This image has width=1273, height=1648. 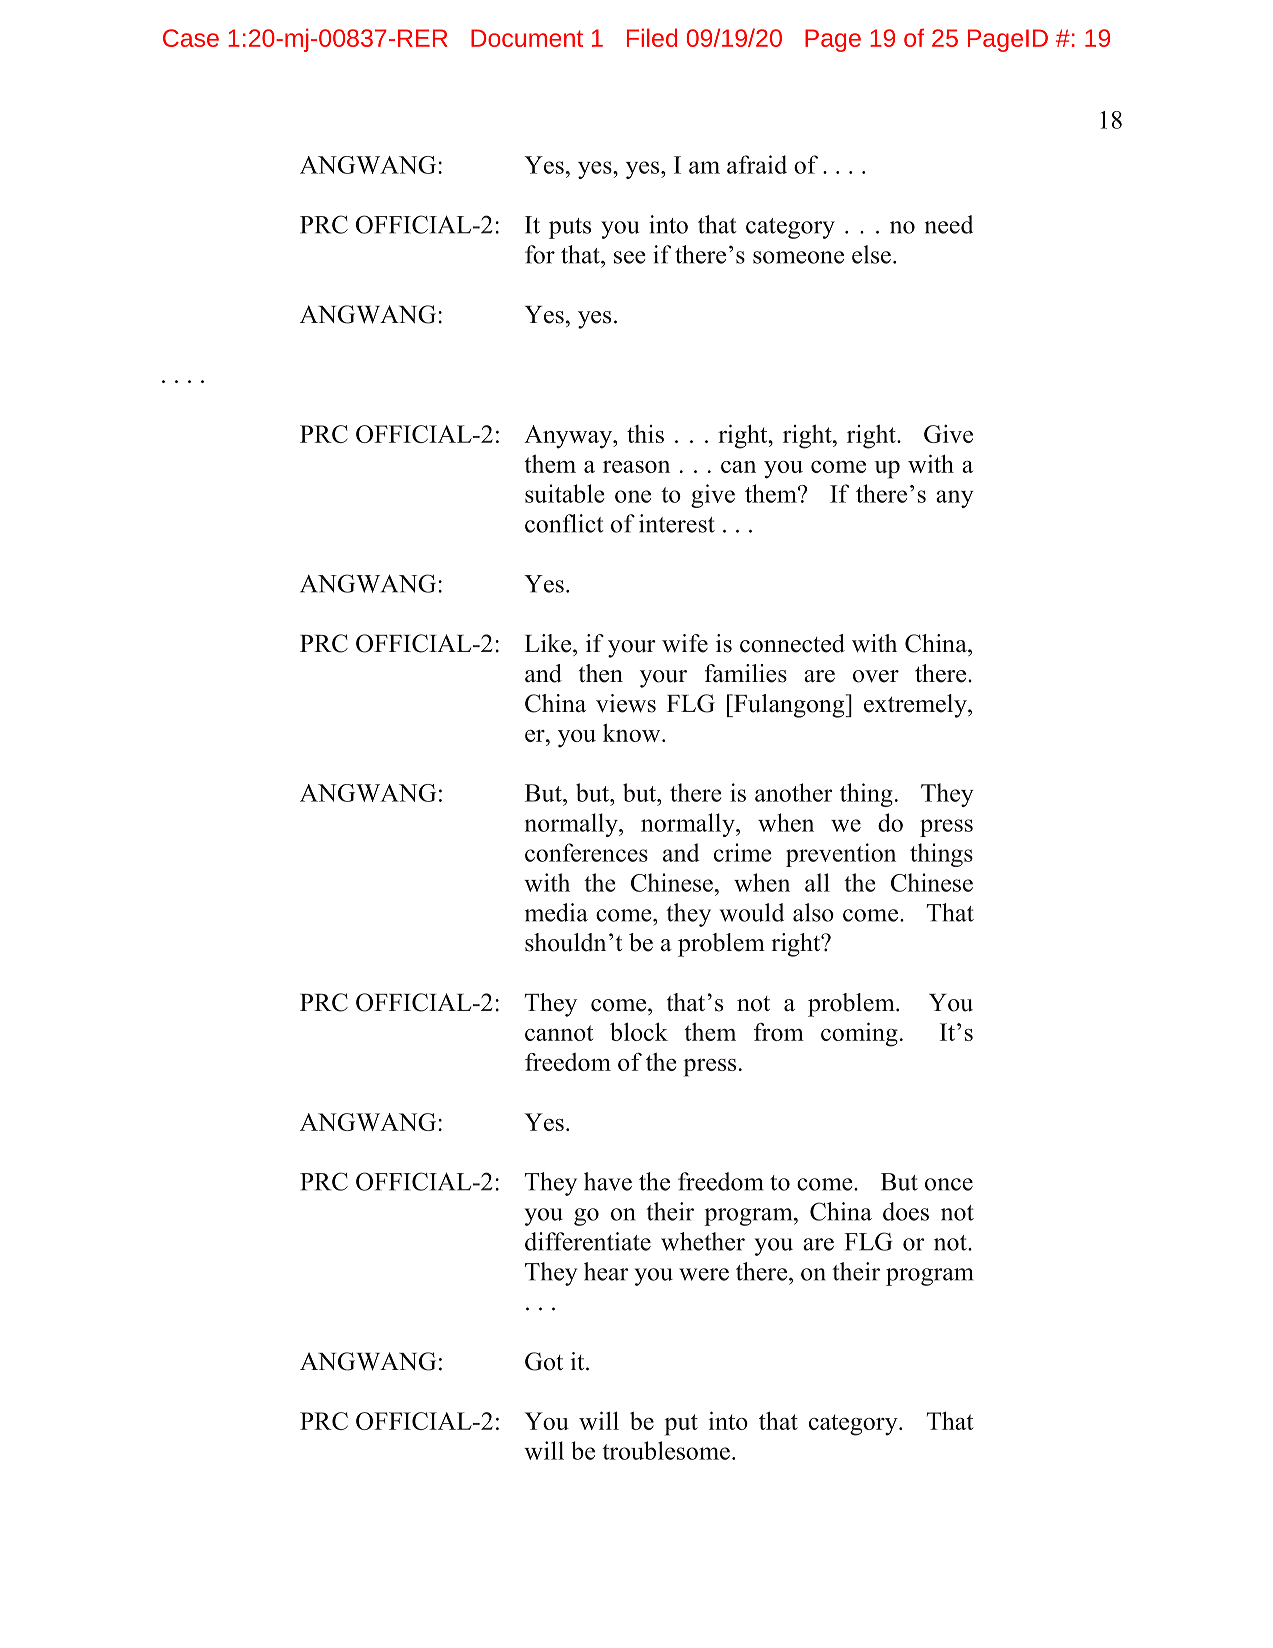 I want to click on afraid, so click(x=757, y=164).
